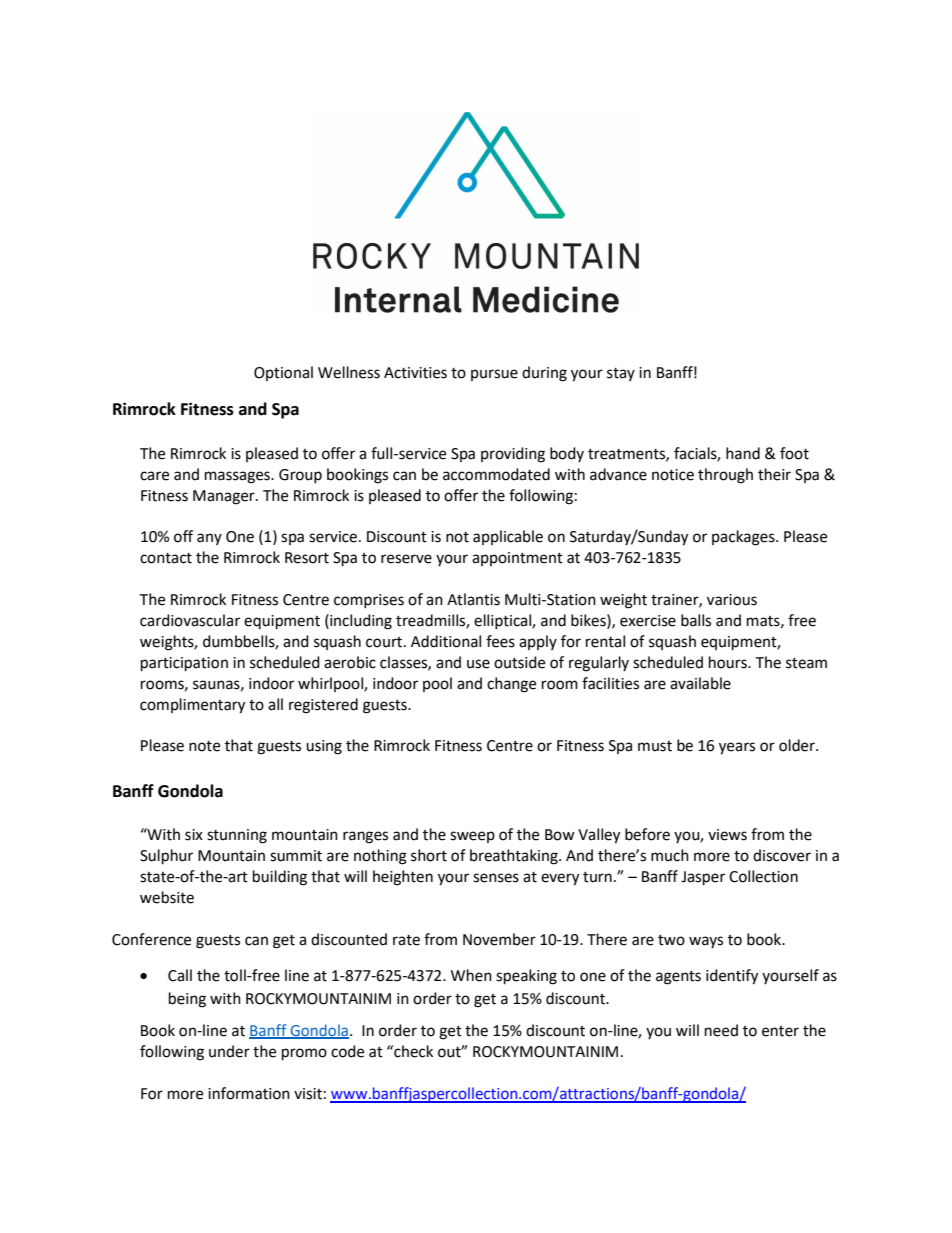 The height and width of the screenshot is (1233, 952). I want to click on hand, so click(743, 453).
